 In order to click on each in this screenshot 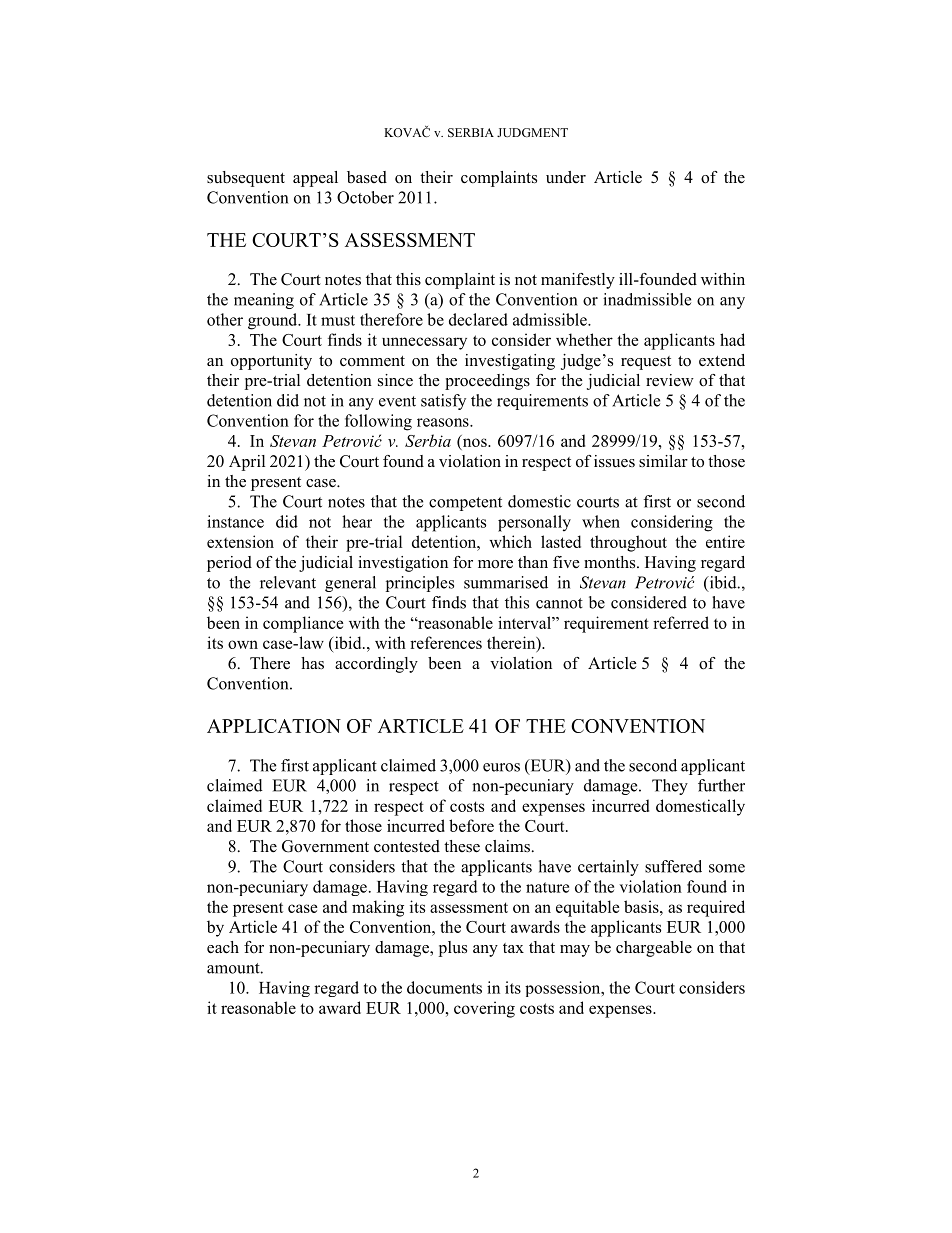, I will do `click(223, 947)`.
